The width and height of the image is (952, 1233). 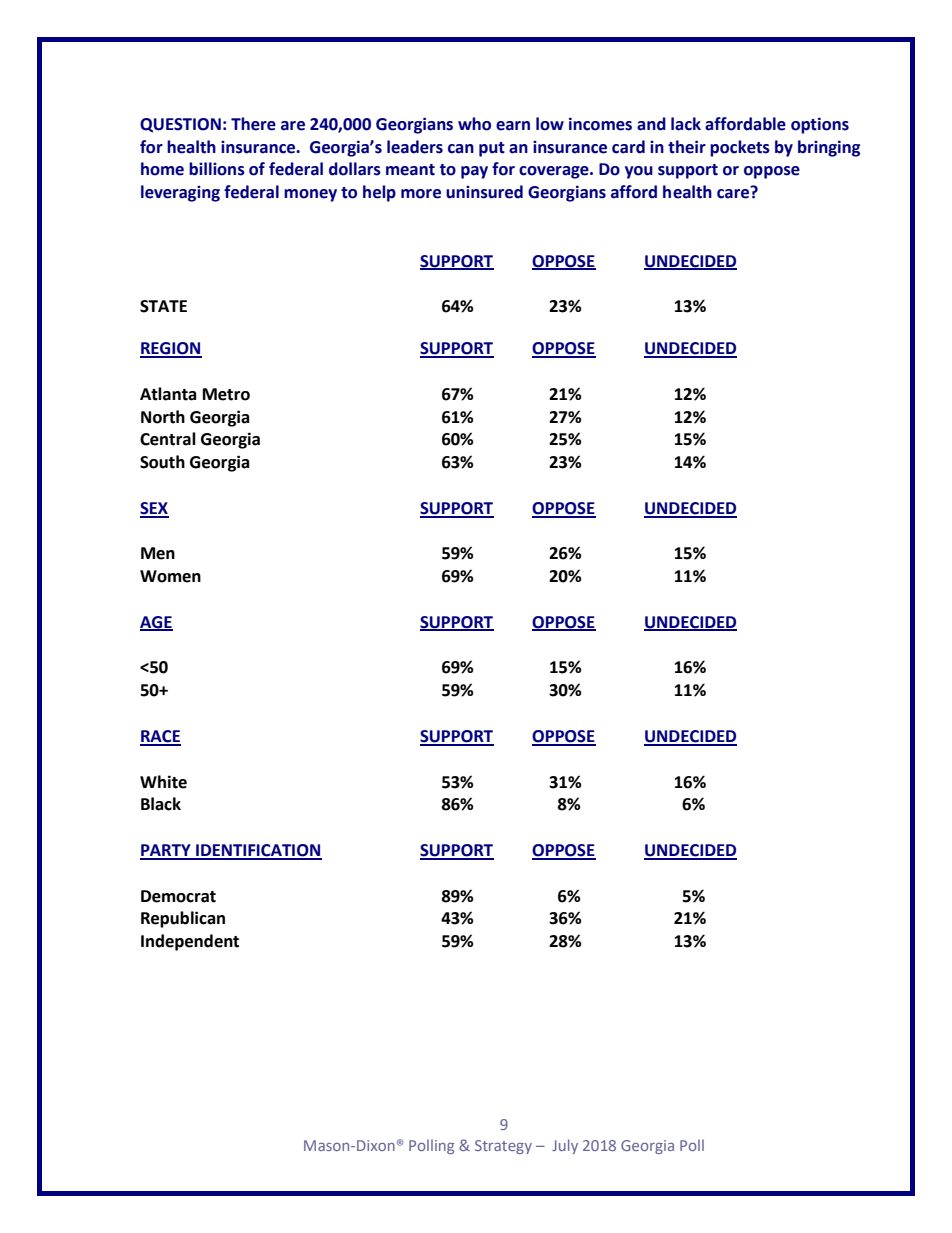 I want to click on Metro, so click(x=226, y=394).
